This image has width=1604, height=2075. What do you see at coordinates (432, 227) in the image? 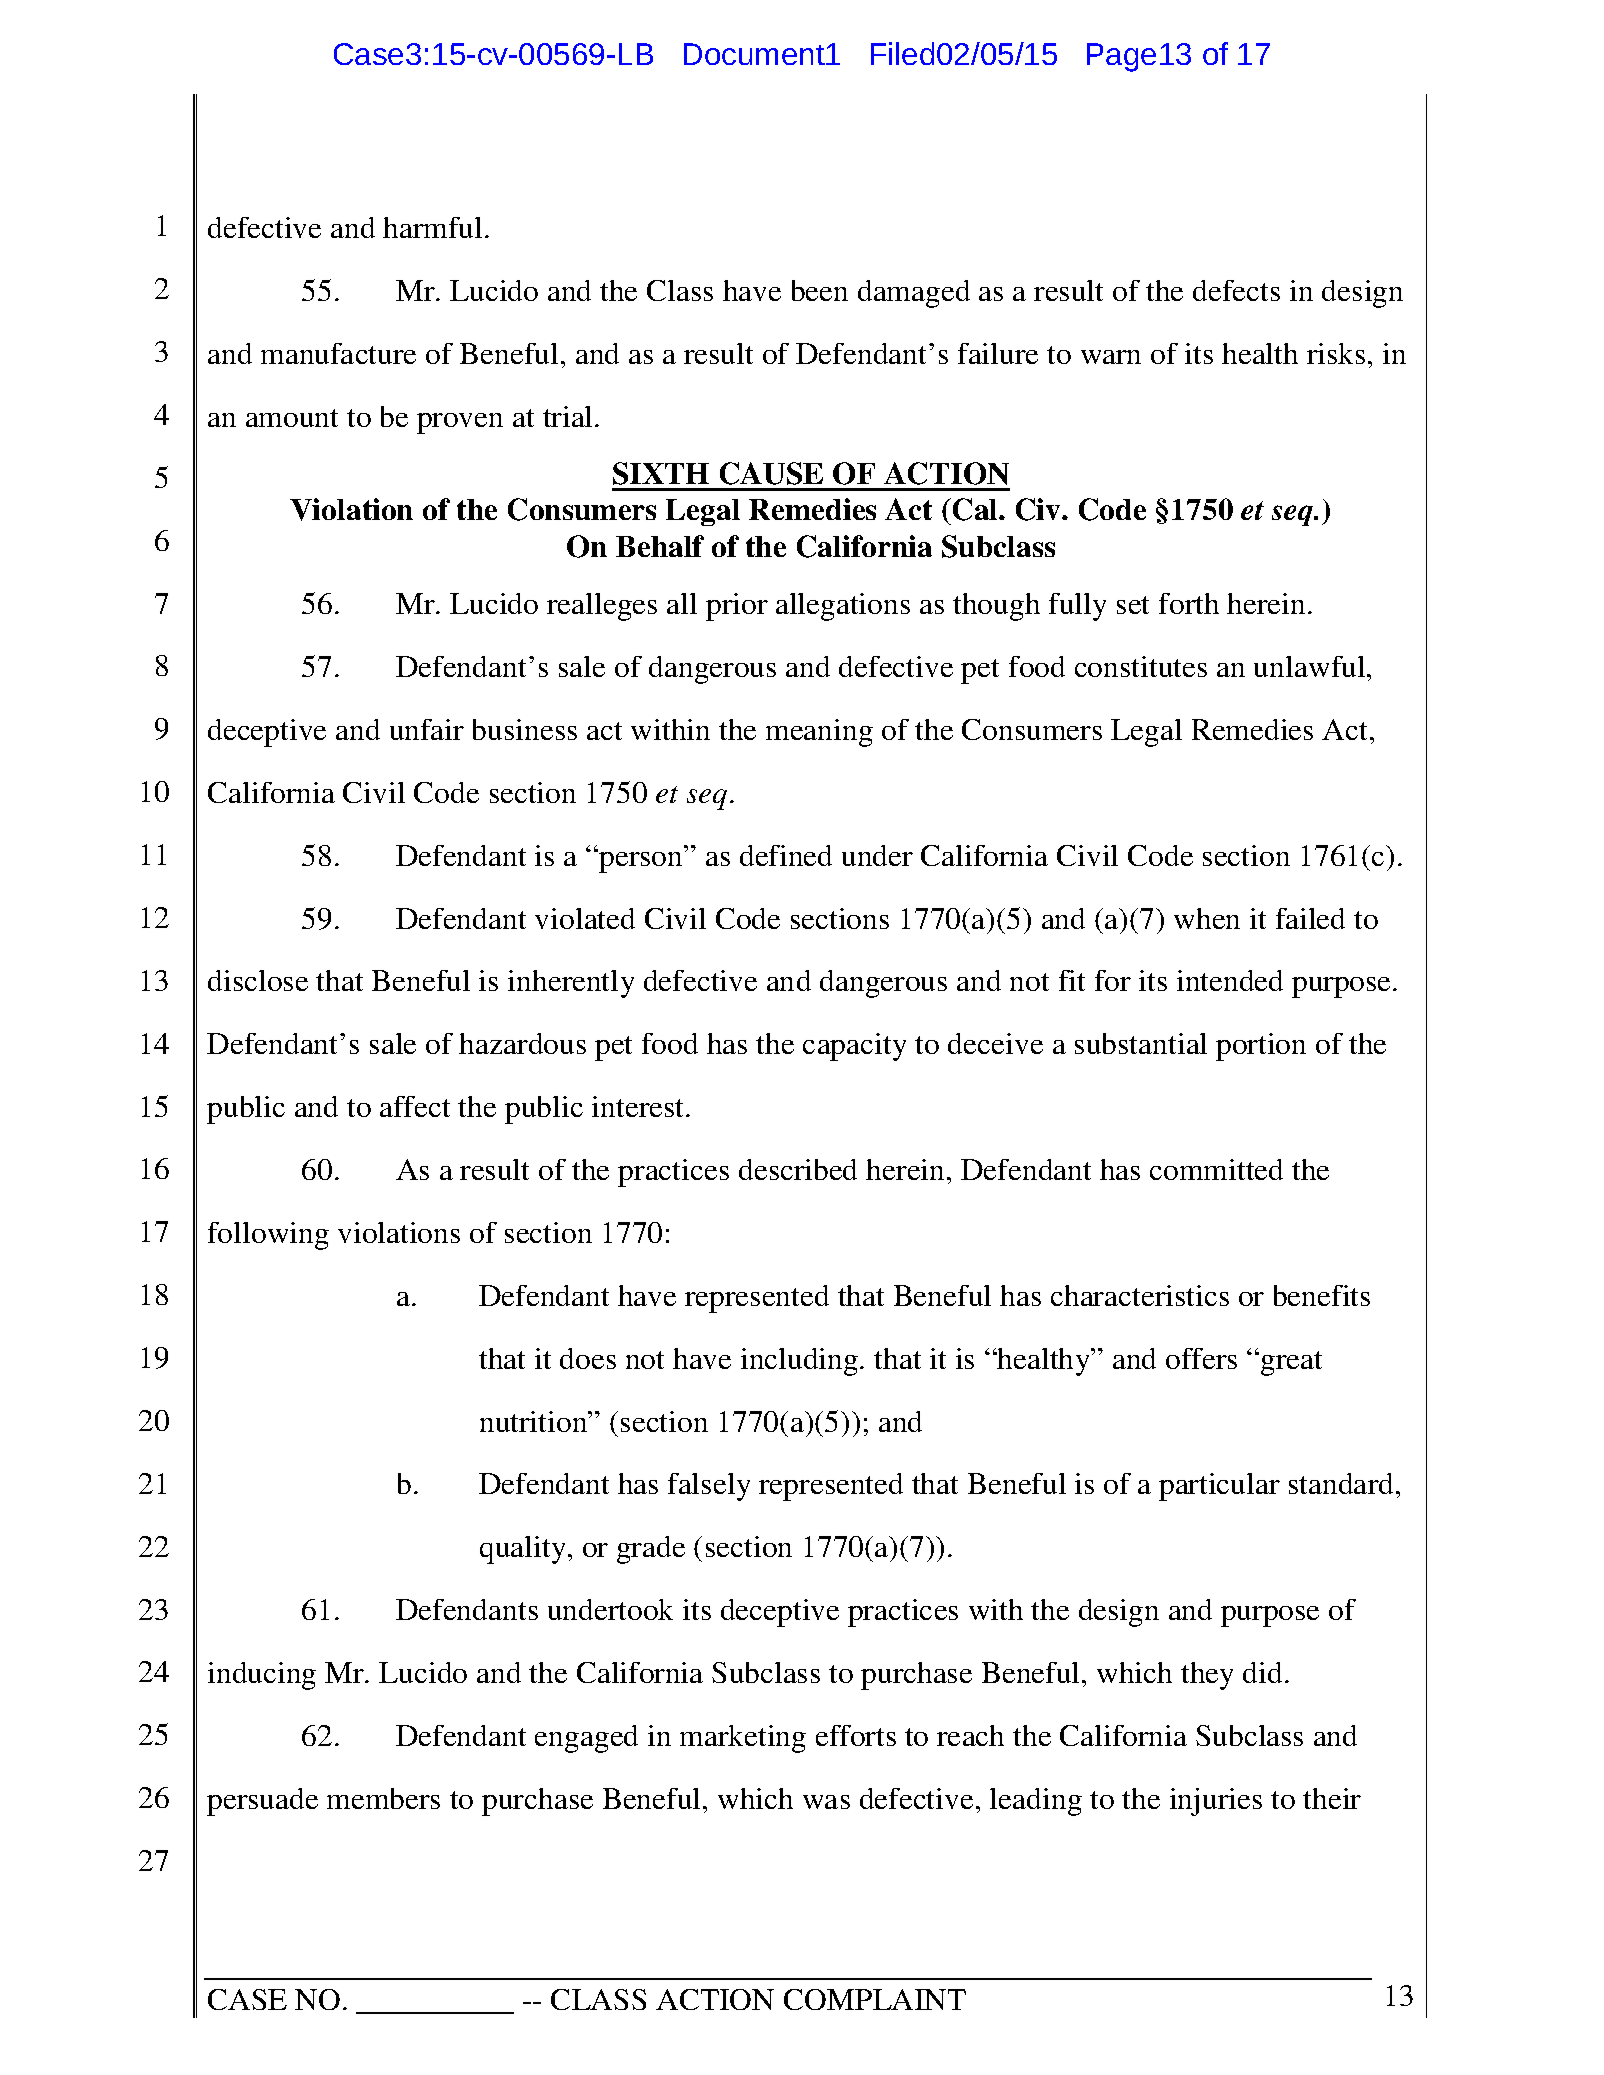
I see `harmful` at bounding box center [432, 227].
